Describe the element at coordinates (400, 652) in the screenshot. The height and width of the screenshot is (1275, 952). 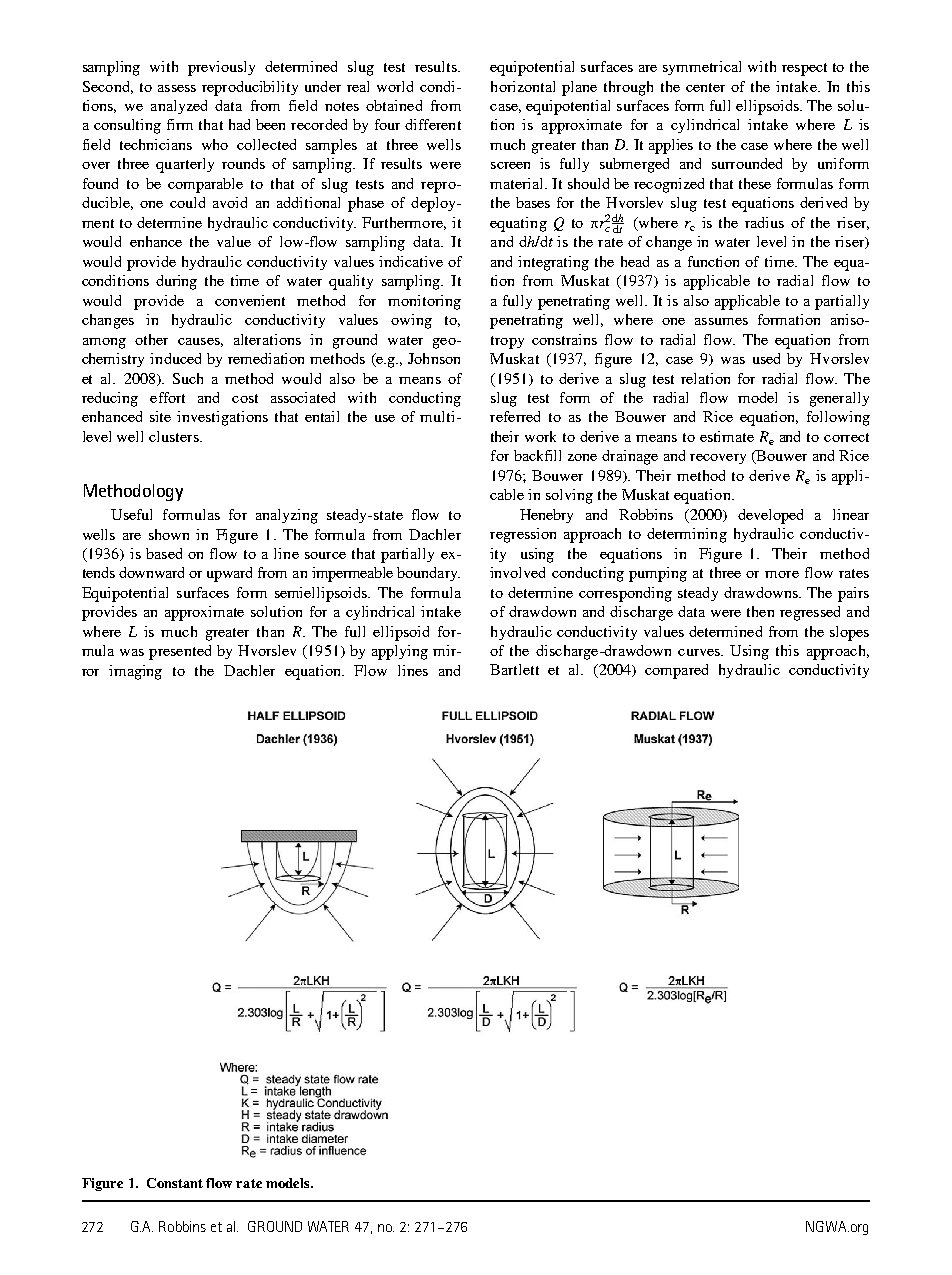
I see `applying` at that location.
